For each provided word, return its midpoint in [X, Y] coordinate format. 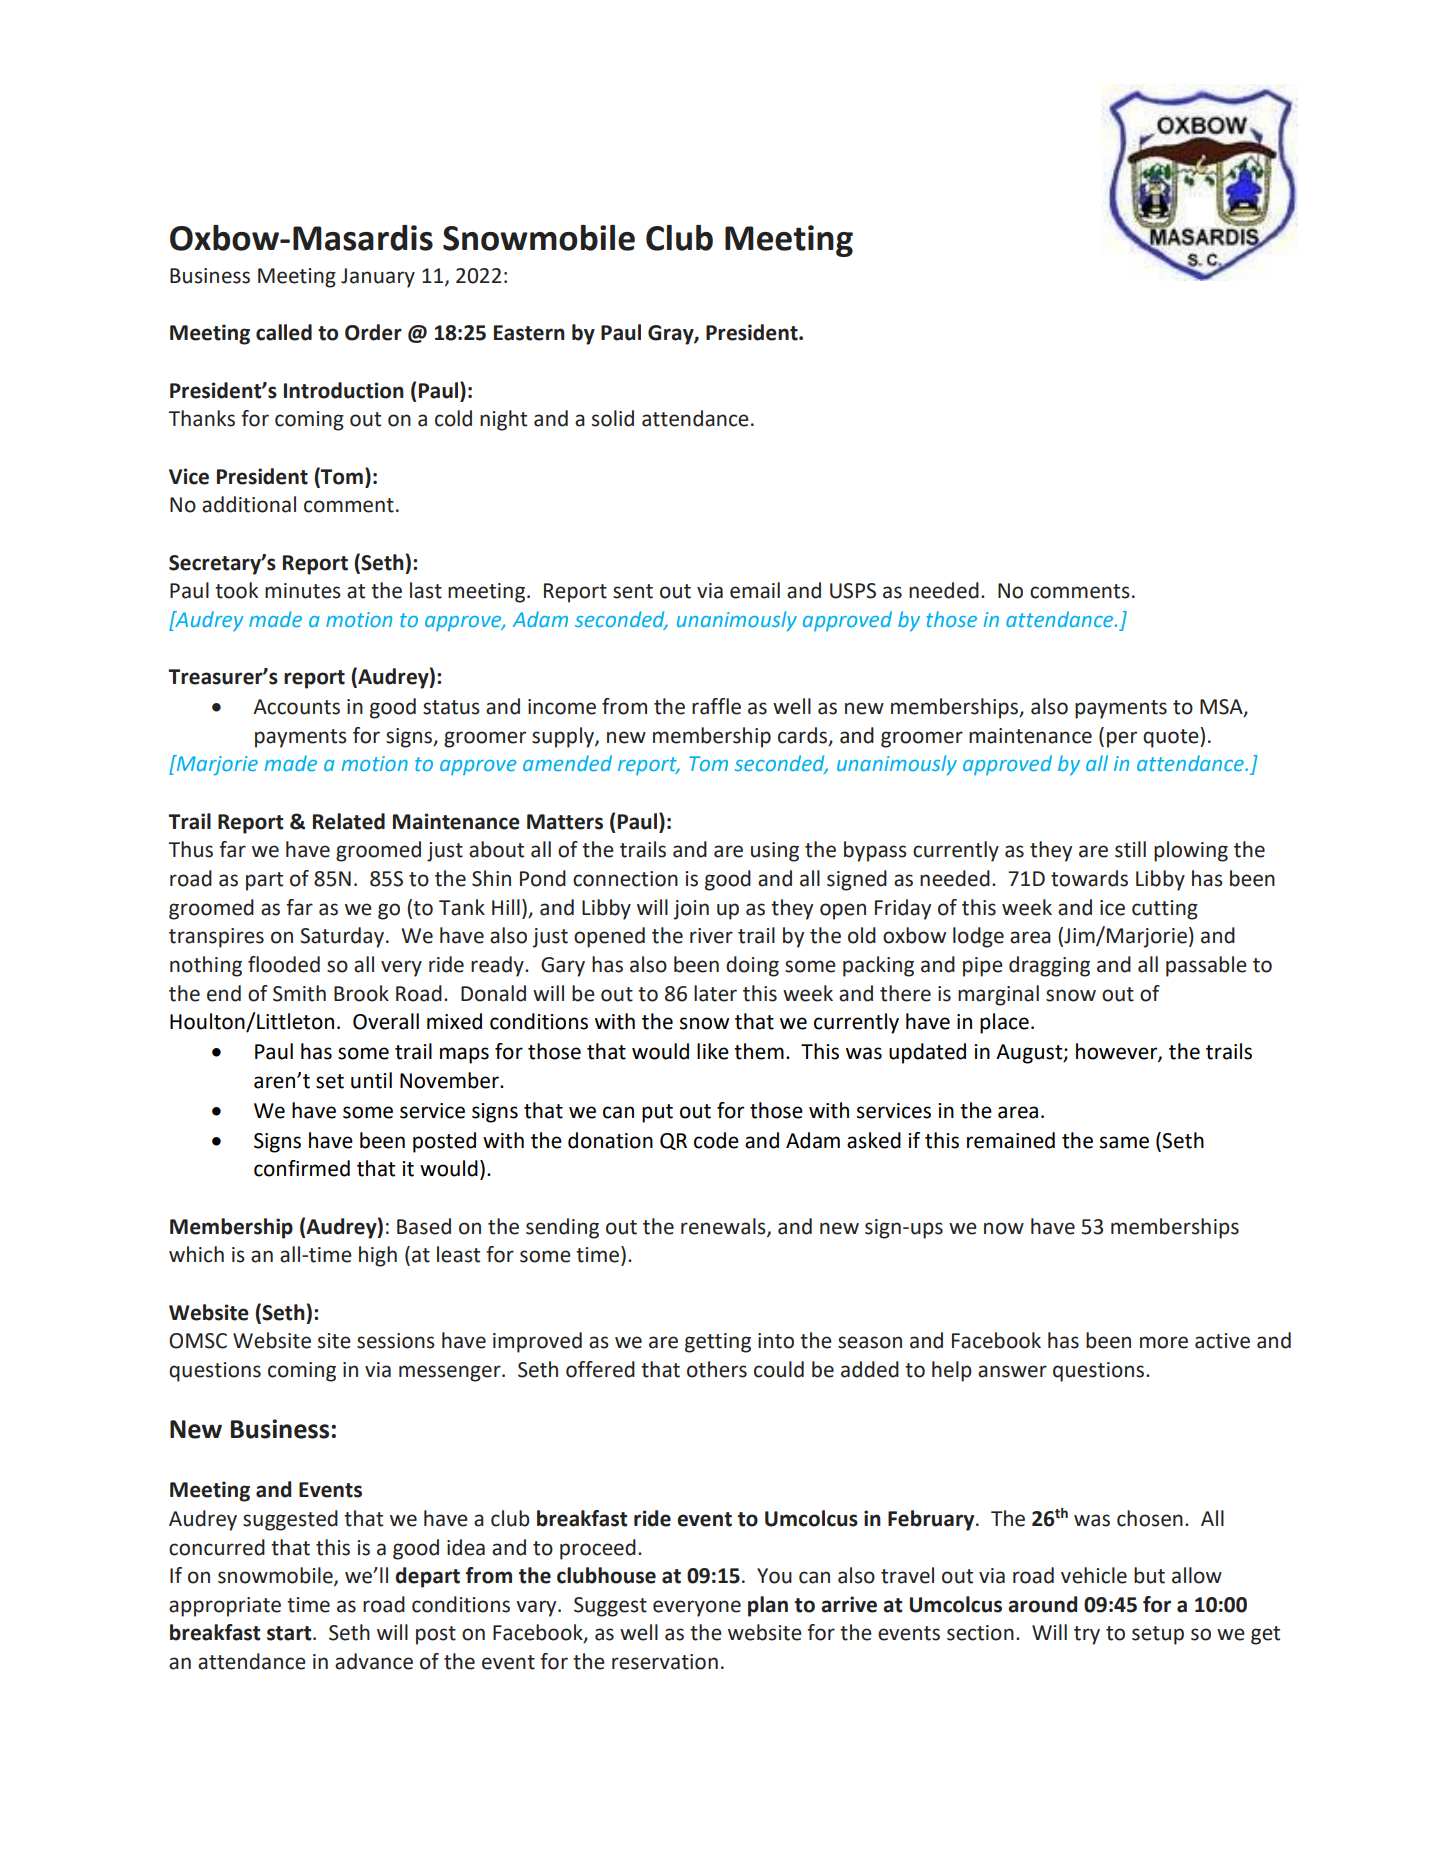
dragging [1049, 966]
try [1087, 1635]
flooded [284, 964]
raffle [716, 706]
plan [768, 1606]
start [290, 1633]
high [378, 1256]
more [1164, 1342]
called [284, 332]
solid [613, 418]
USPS [853, 591]
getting [718, 1343]
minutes [303, 591]
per [1122, 739]
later [715, 993]
